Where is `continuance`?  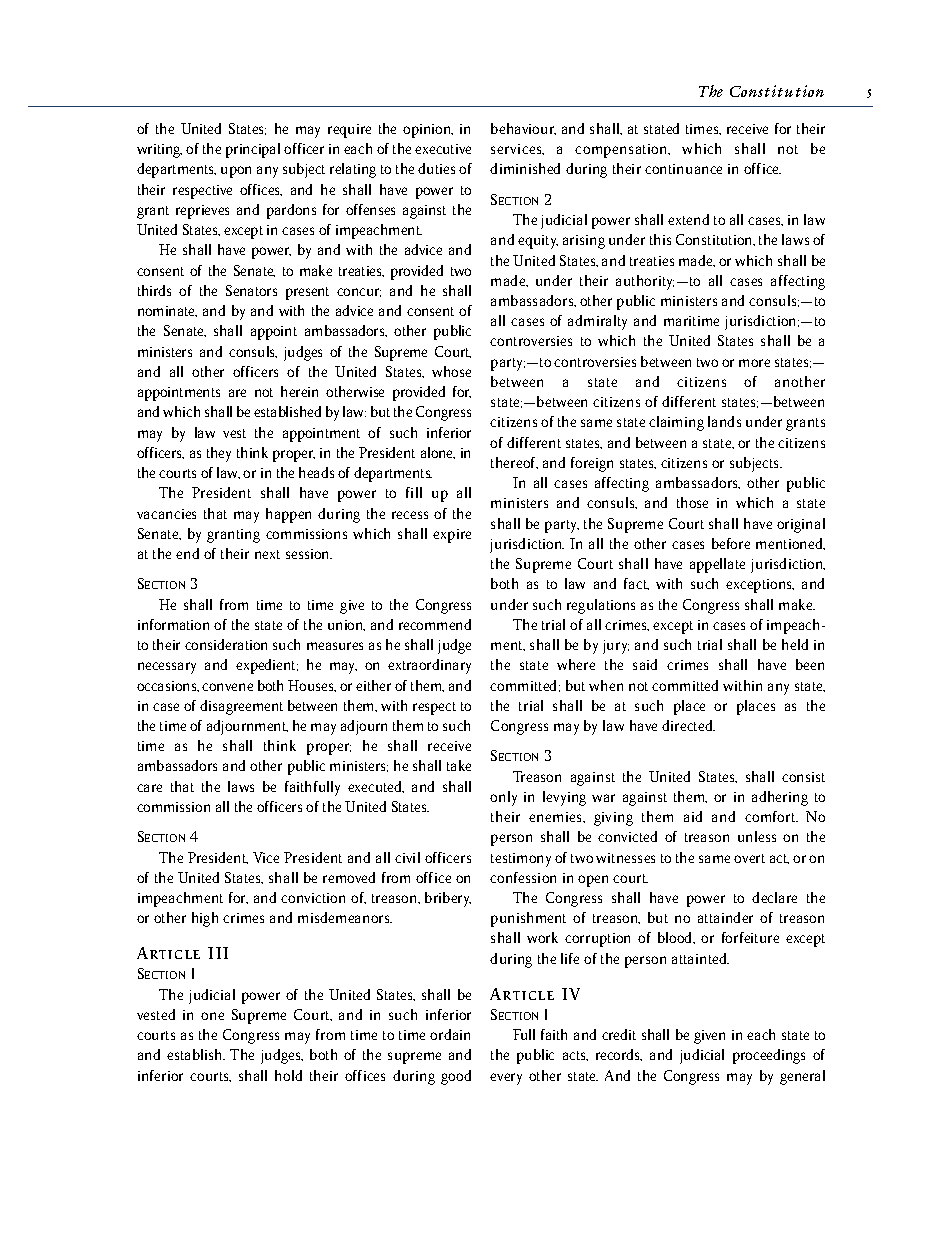
continuance is located at coordinates (683, 169).
